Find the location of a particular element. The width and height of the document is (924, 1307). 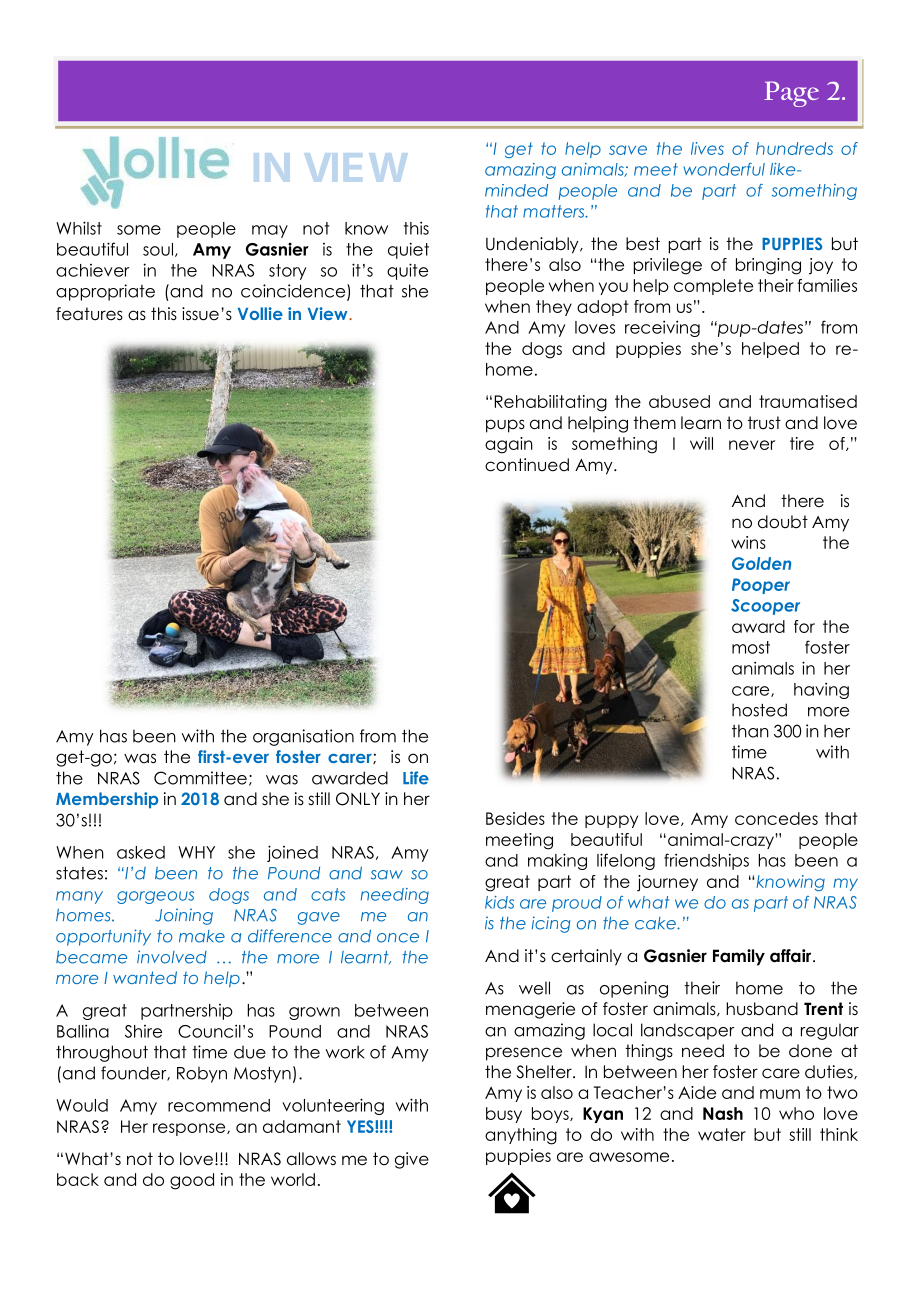

features is located at coordinates (89, 314).
